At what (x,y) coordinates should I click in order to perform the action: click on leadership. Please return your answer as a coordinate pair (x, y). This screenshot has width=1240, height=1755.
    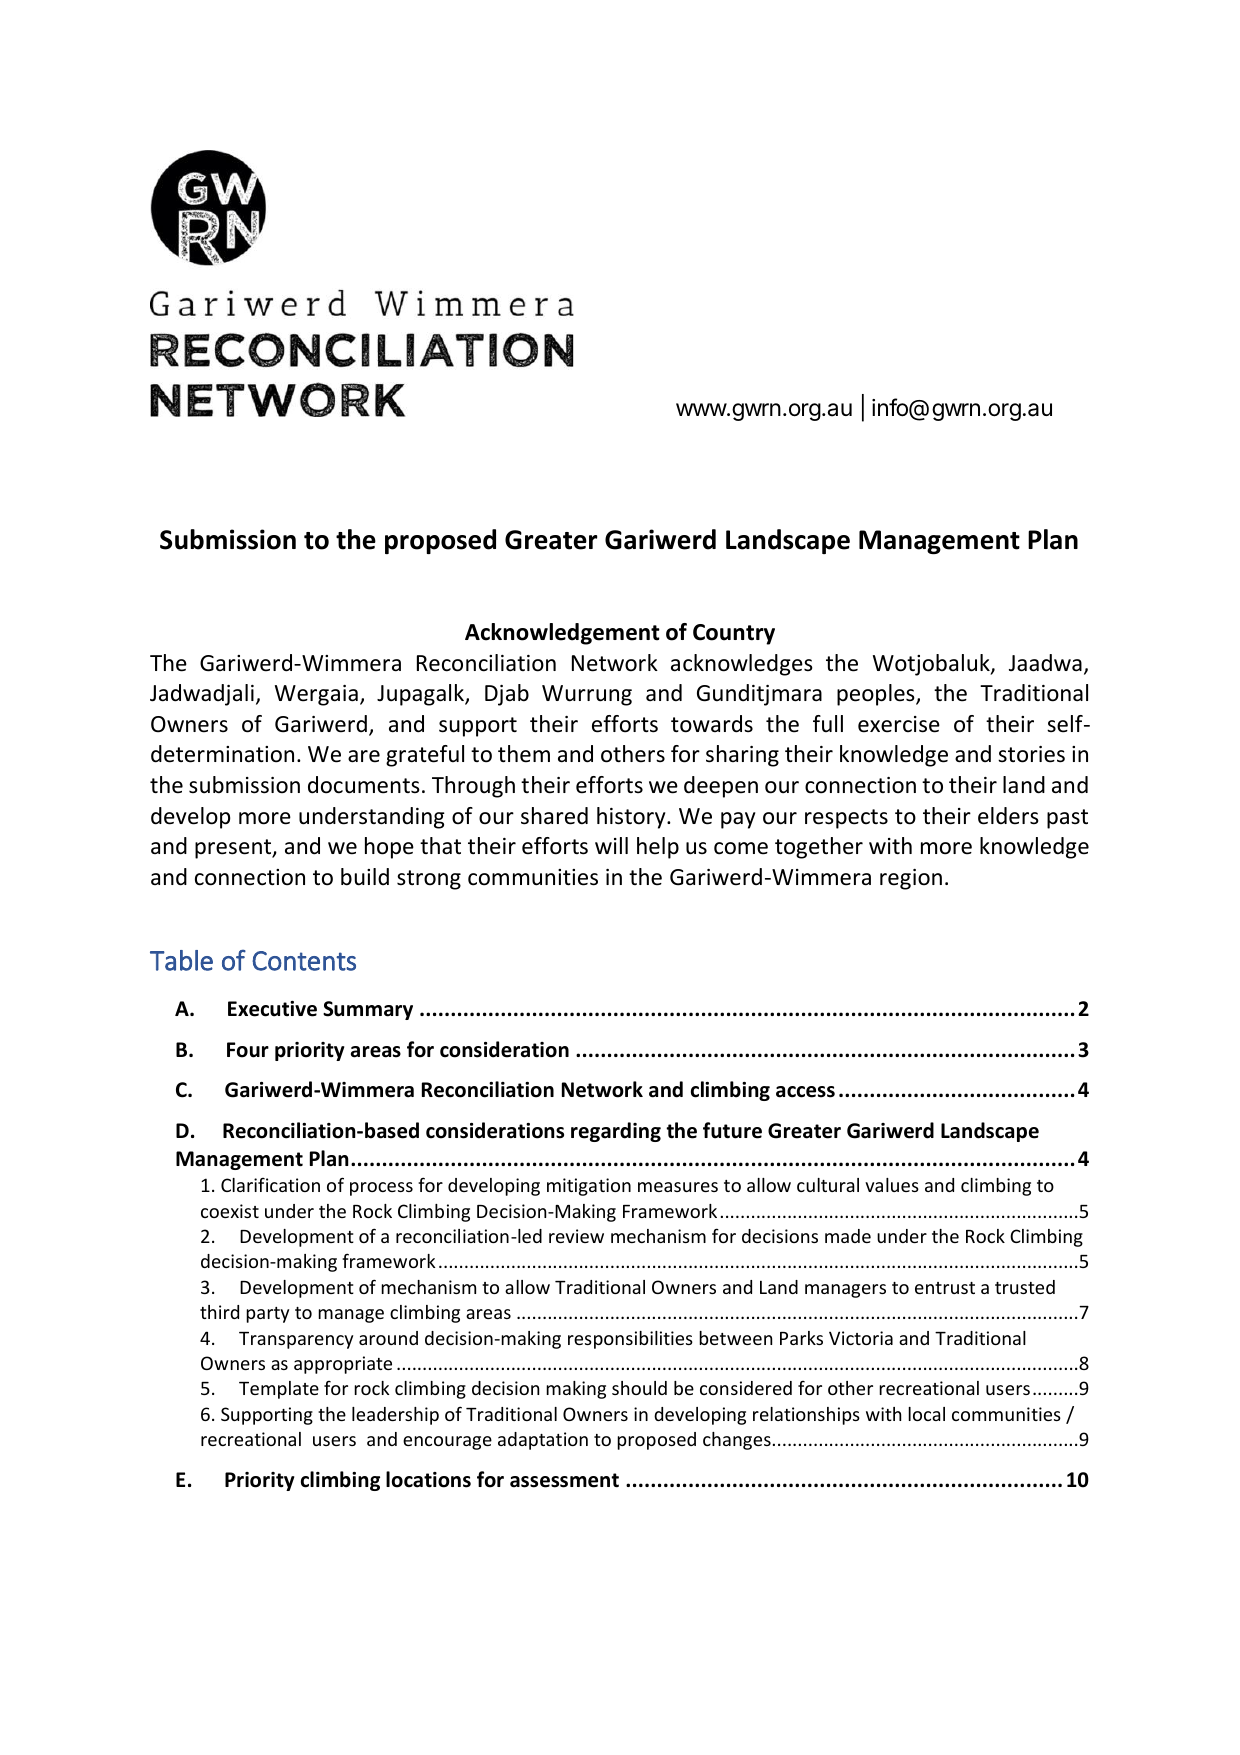
    Looking at the image, I should click on (395, 1416).
